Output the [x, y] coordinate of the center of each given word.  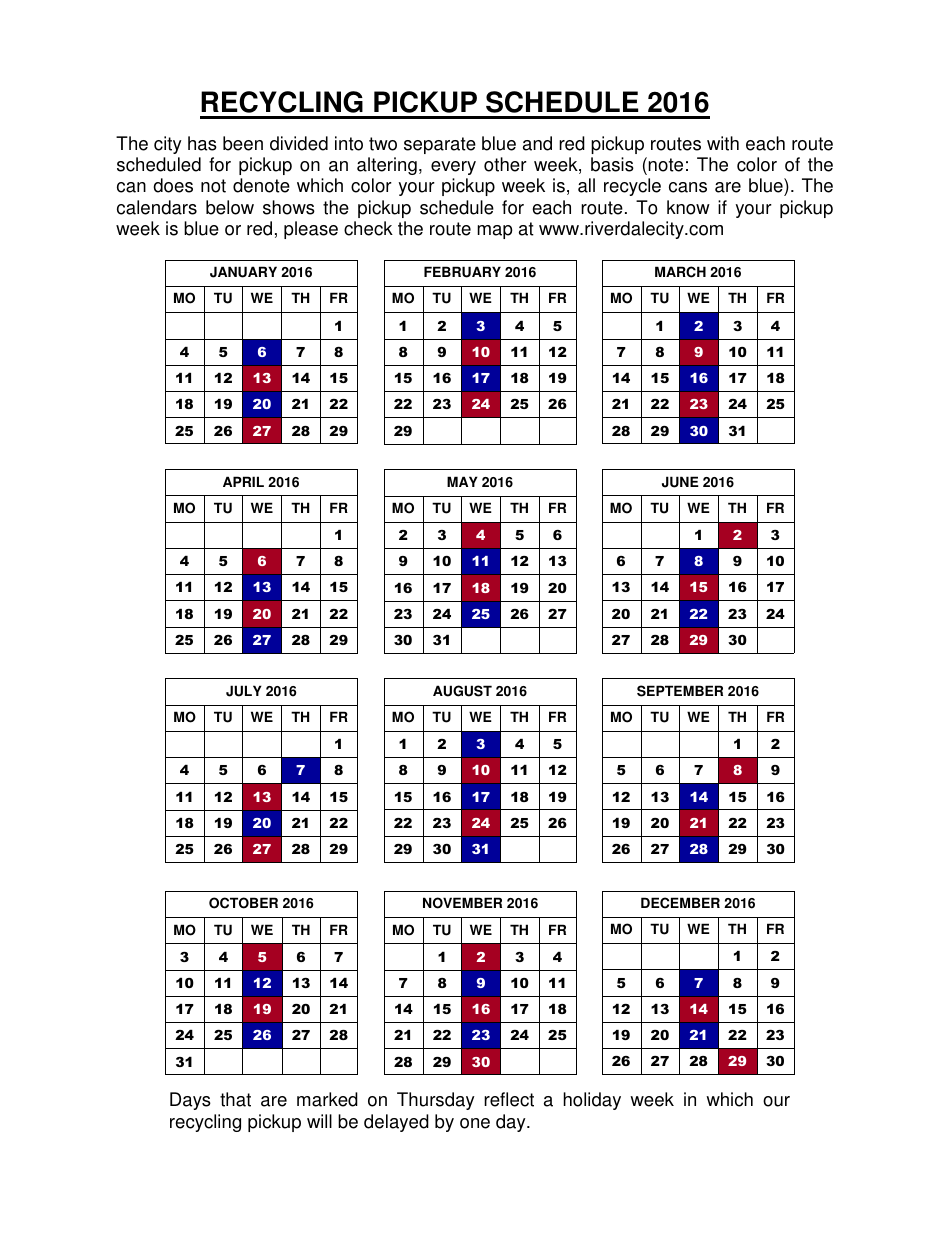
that [235, 1099]
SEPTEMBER [680, 691]
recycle [632, 187]
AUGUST [462, 691]
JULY [244, 691]
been [243, 143]
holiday [592, 1101]
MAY [462, 481]
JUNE [680, 482]
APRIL [243, 481]
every [453, 168]
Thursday [436, 1101]
